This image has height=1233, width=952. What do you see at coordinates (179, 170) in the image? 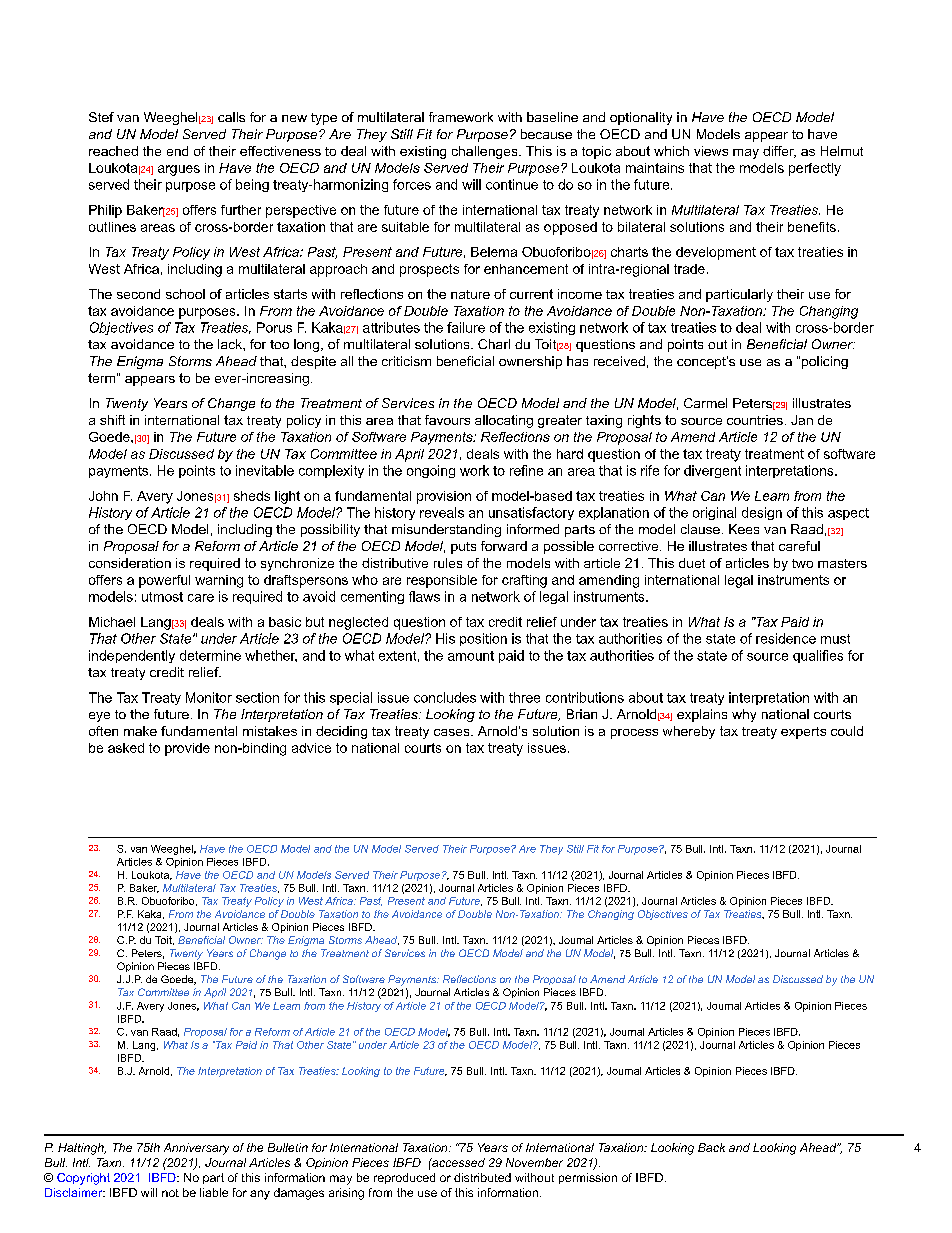
I see `argues` at bounding box center [179, 170].
